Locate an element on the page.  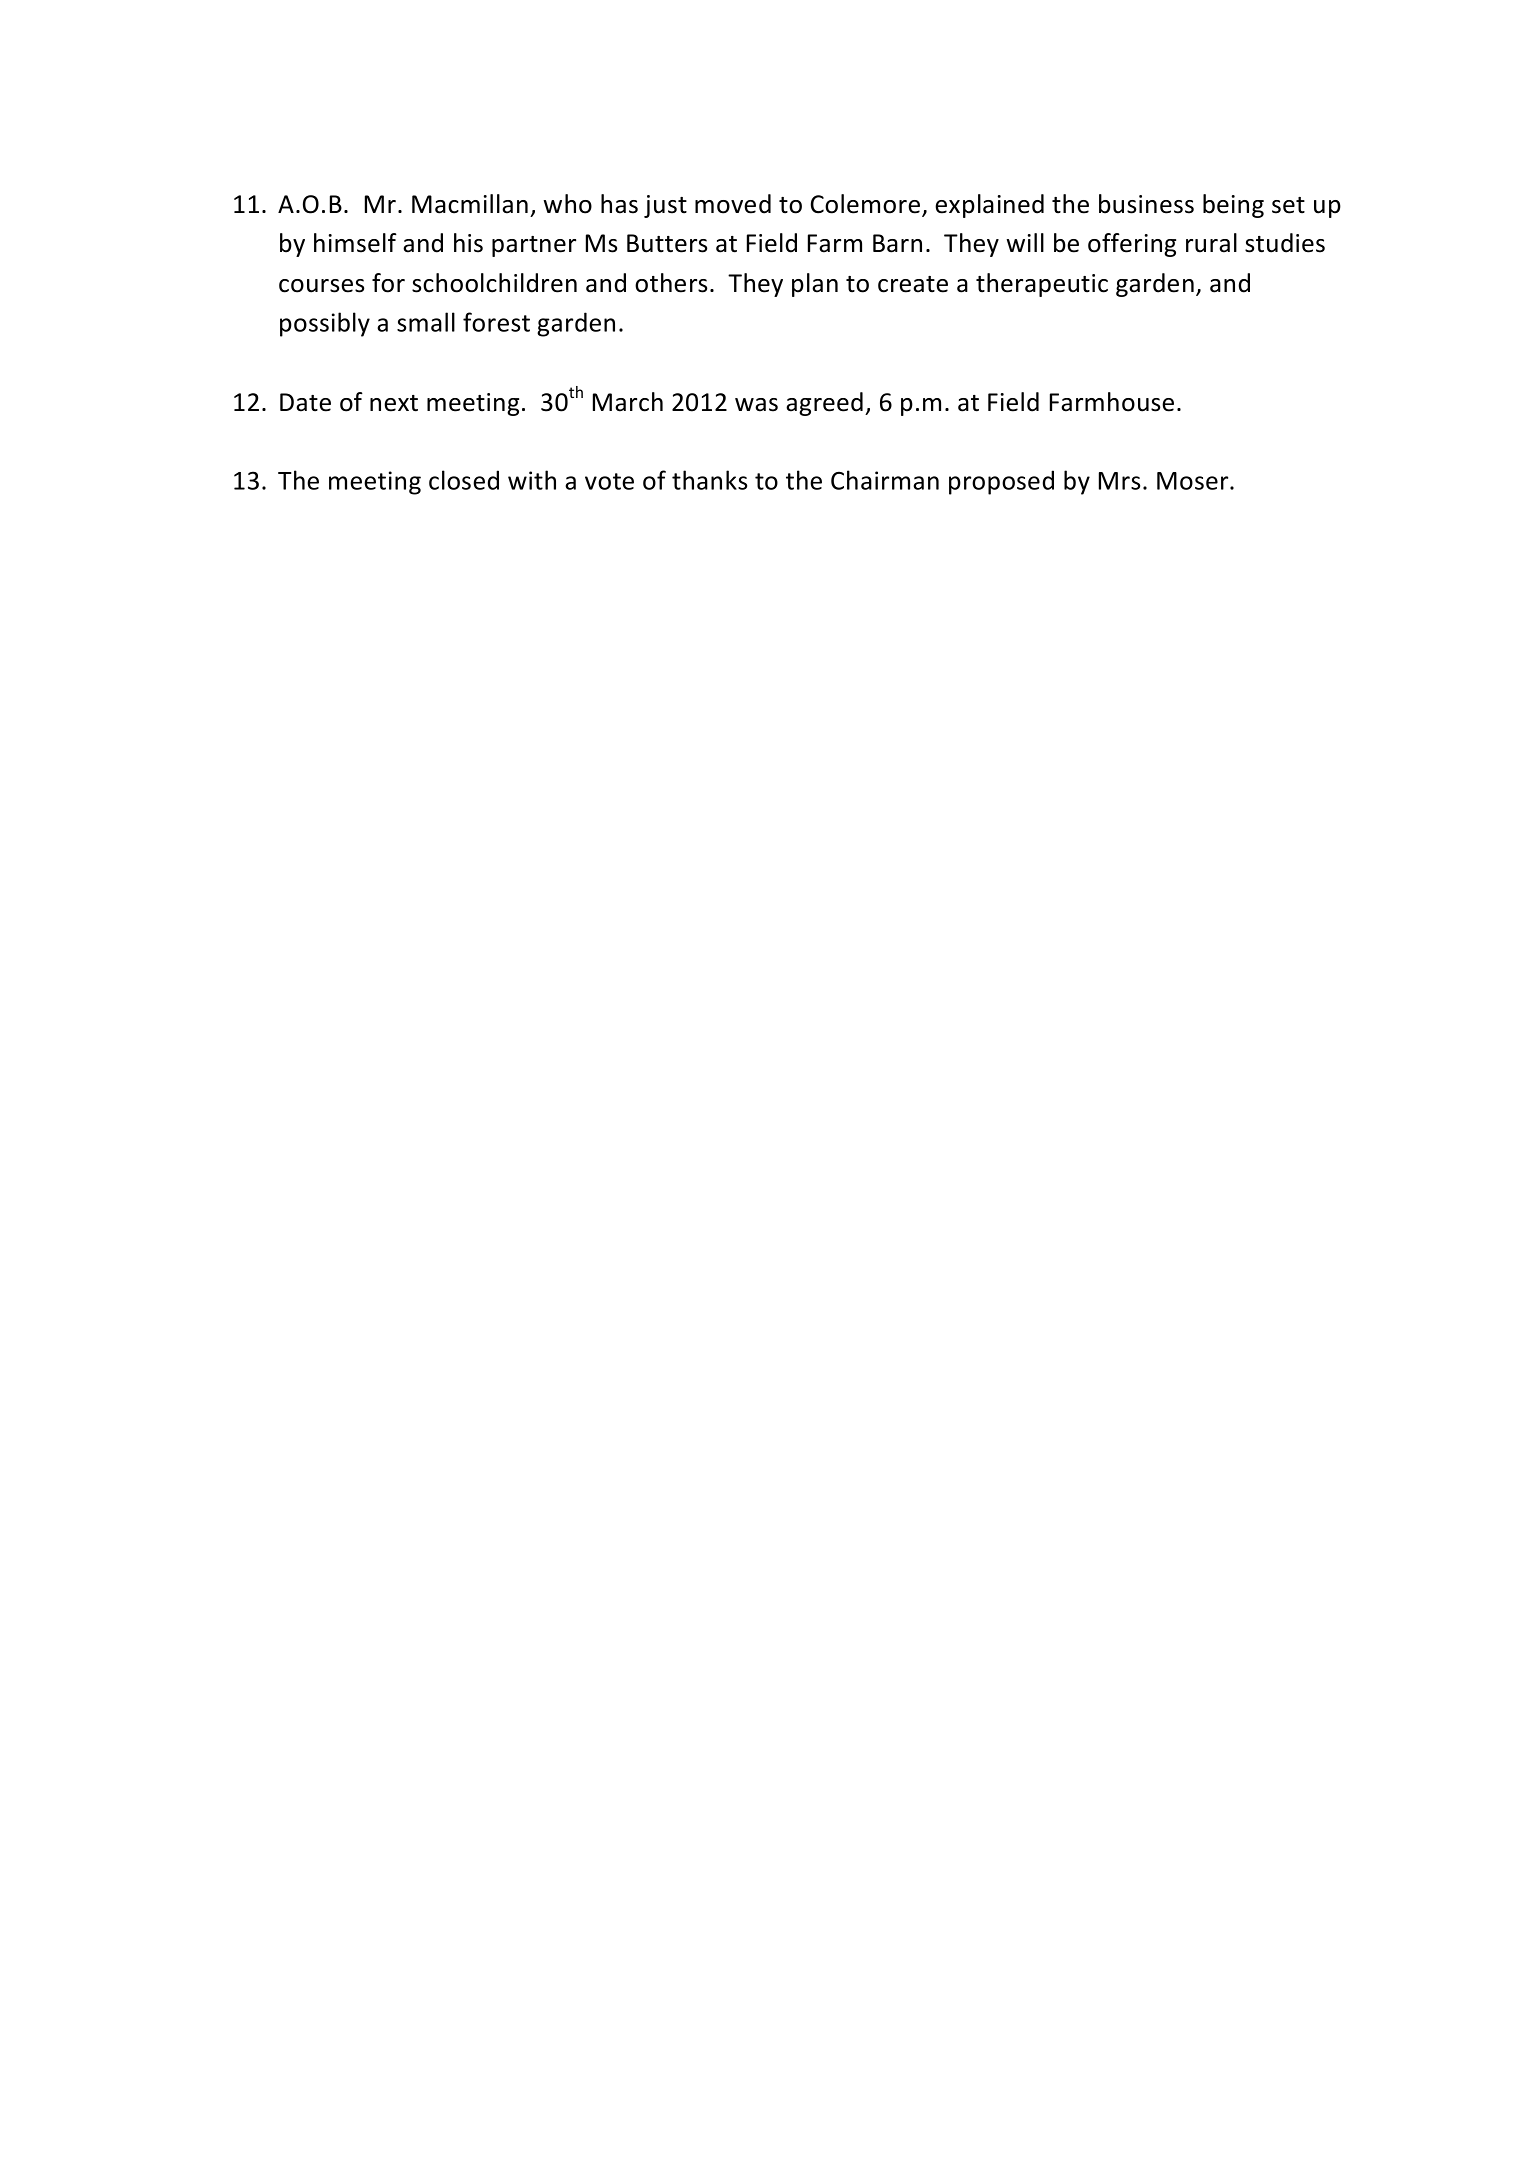
business is located at coordinates (1146, 204).
